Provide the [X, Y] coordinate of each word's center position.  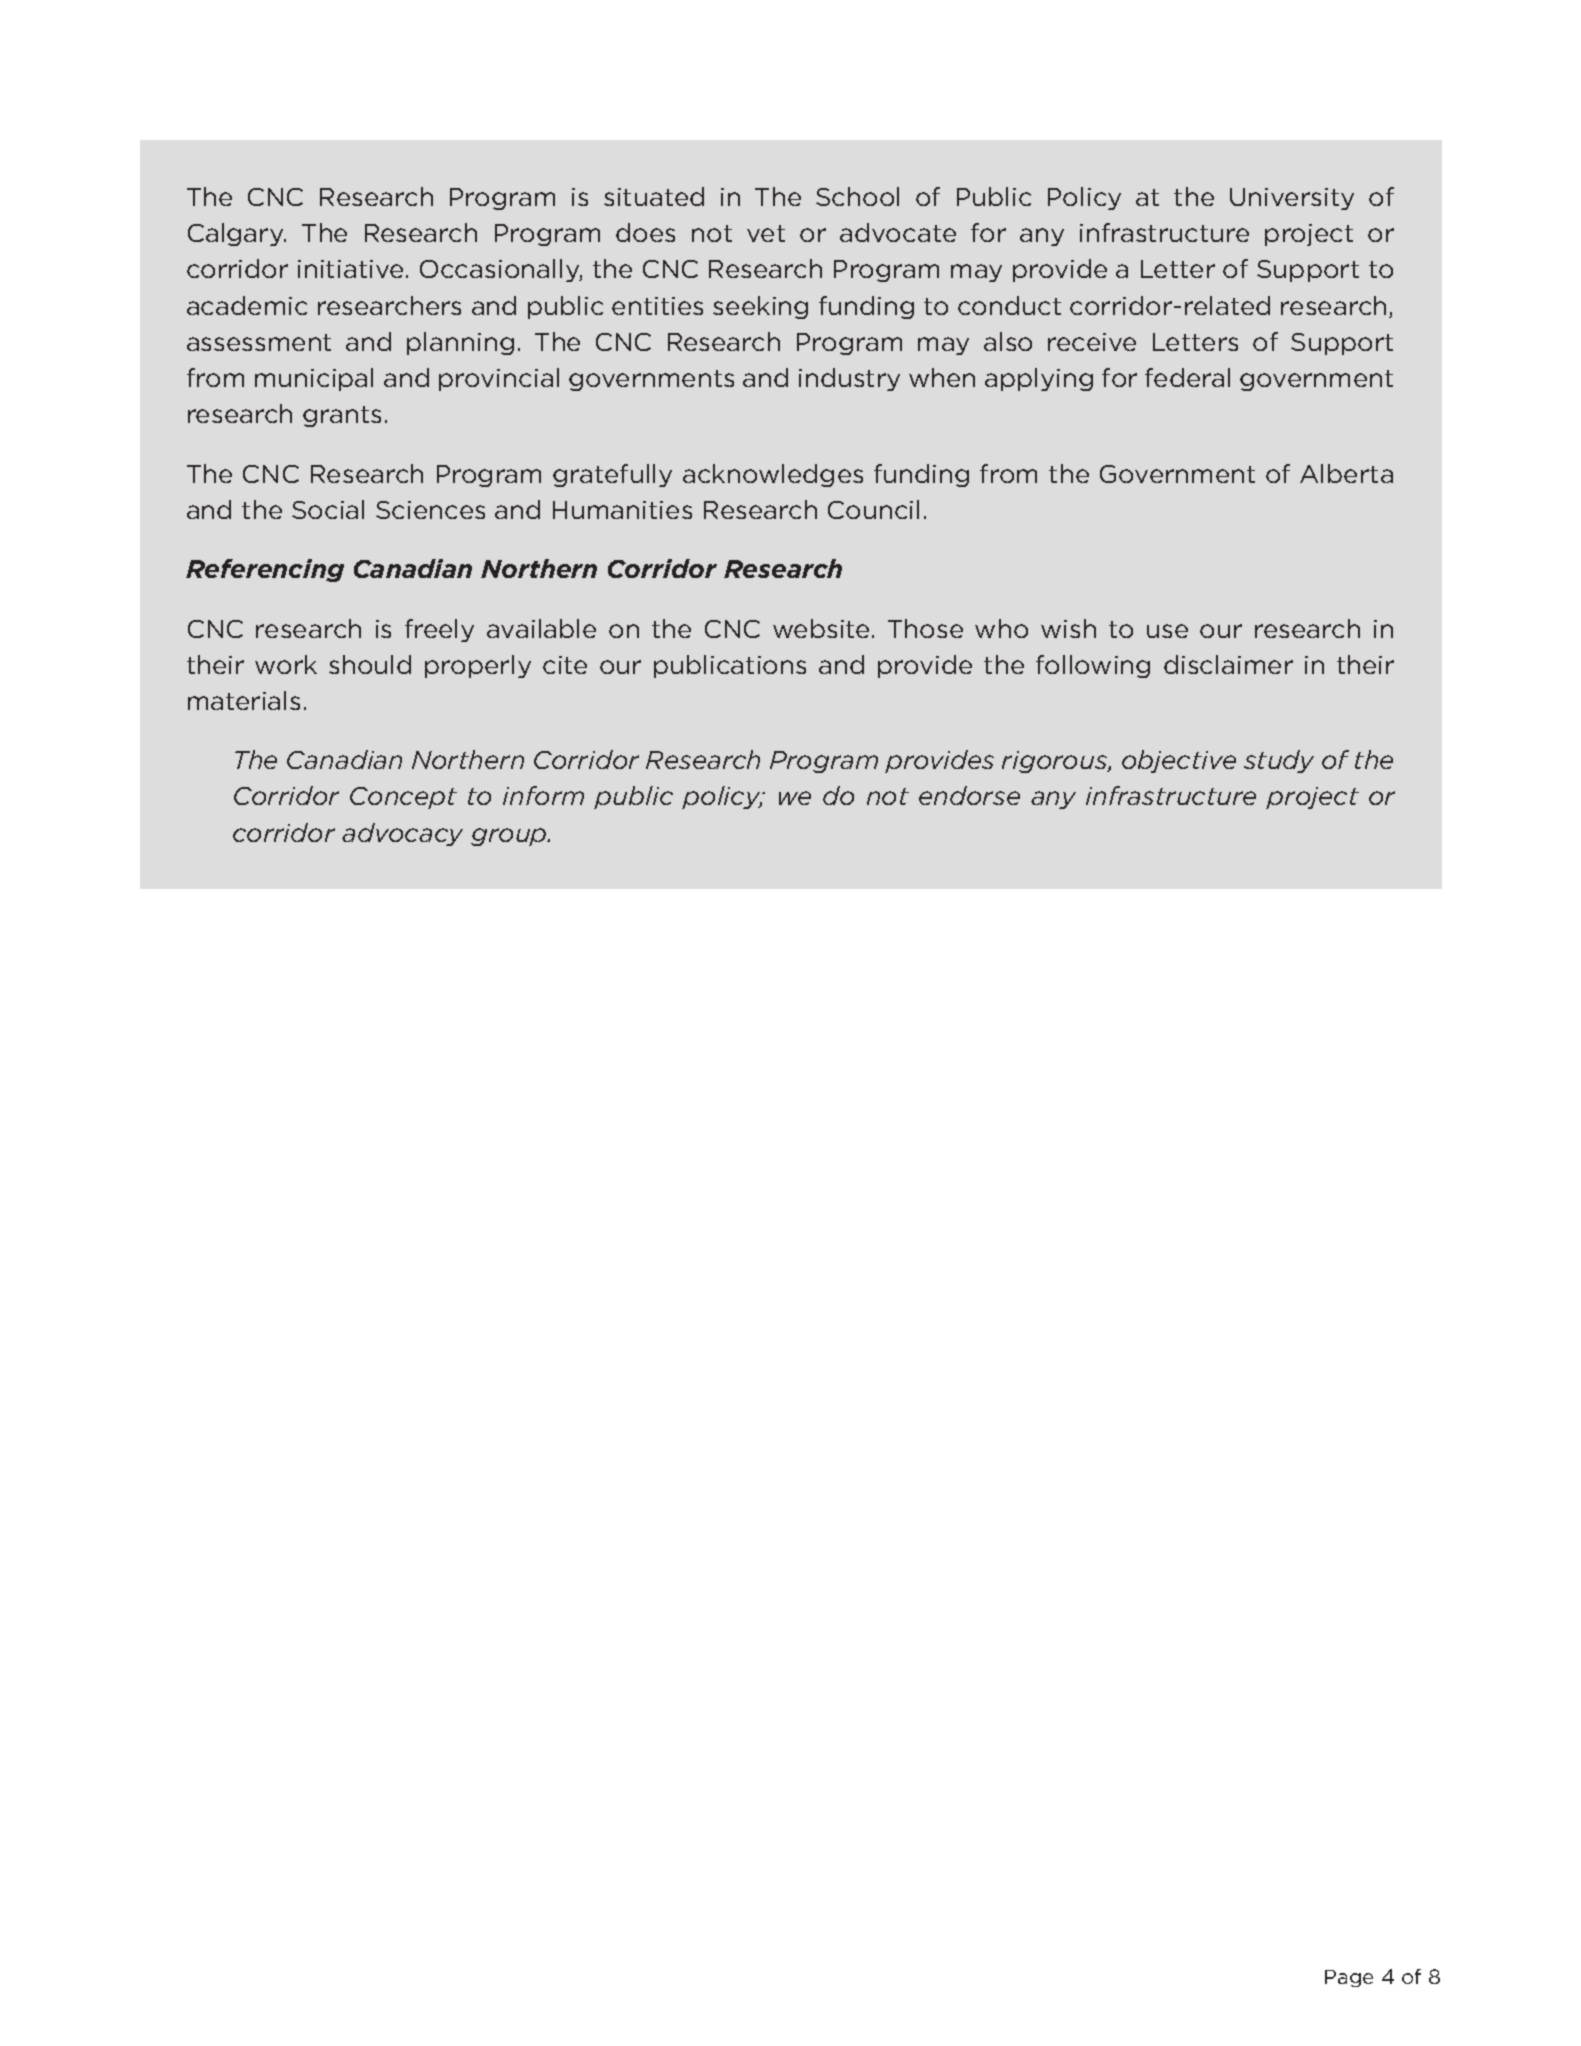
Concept [403, 798]
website [821, 628]
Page [1349, 1978]
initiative [350, 269]
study [1279, 761]
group [510, 837]
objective [1179, 761]
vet [766, 233]
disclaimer [1228, 664]
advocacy [402, 834]
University [1292, 199]
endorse [969, 795]
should [370, 664]
